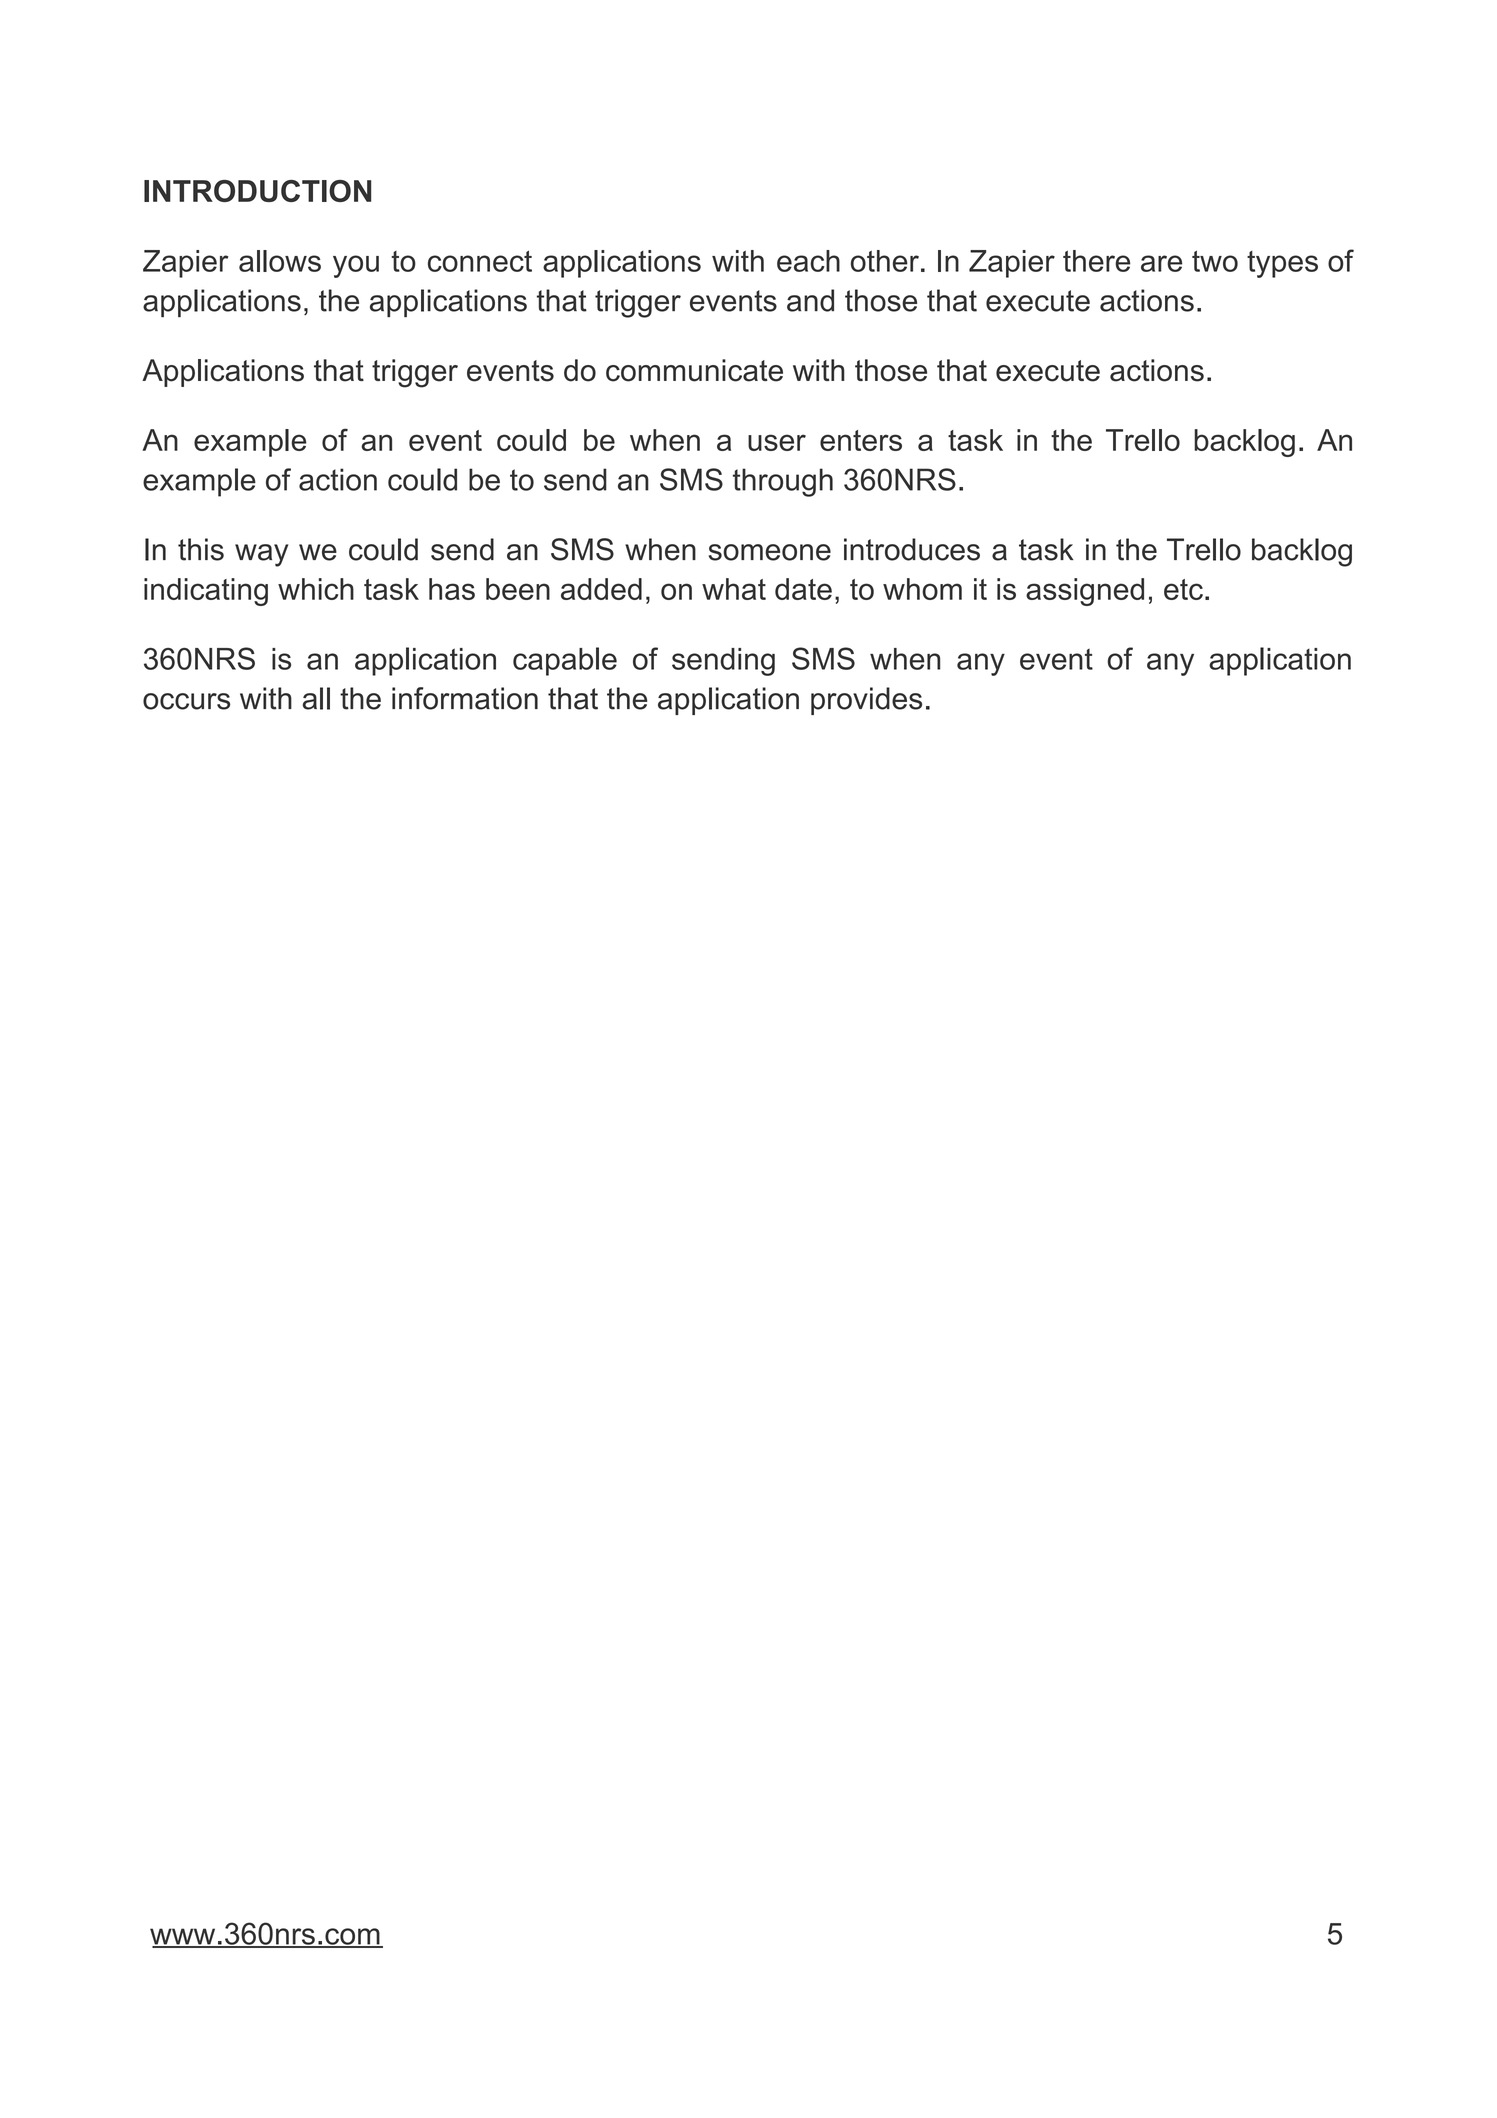 The image size is (1497, 2118). Describe the element at coordinates (261, 555) in the image. I see `way` at that location.
